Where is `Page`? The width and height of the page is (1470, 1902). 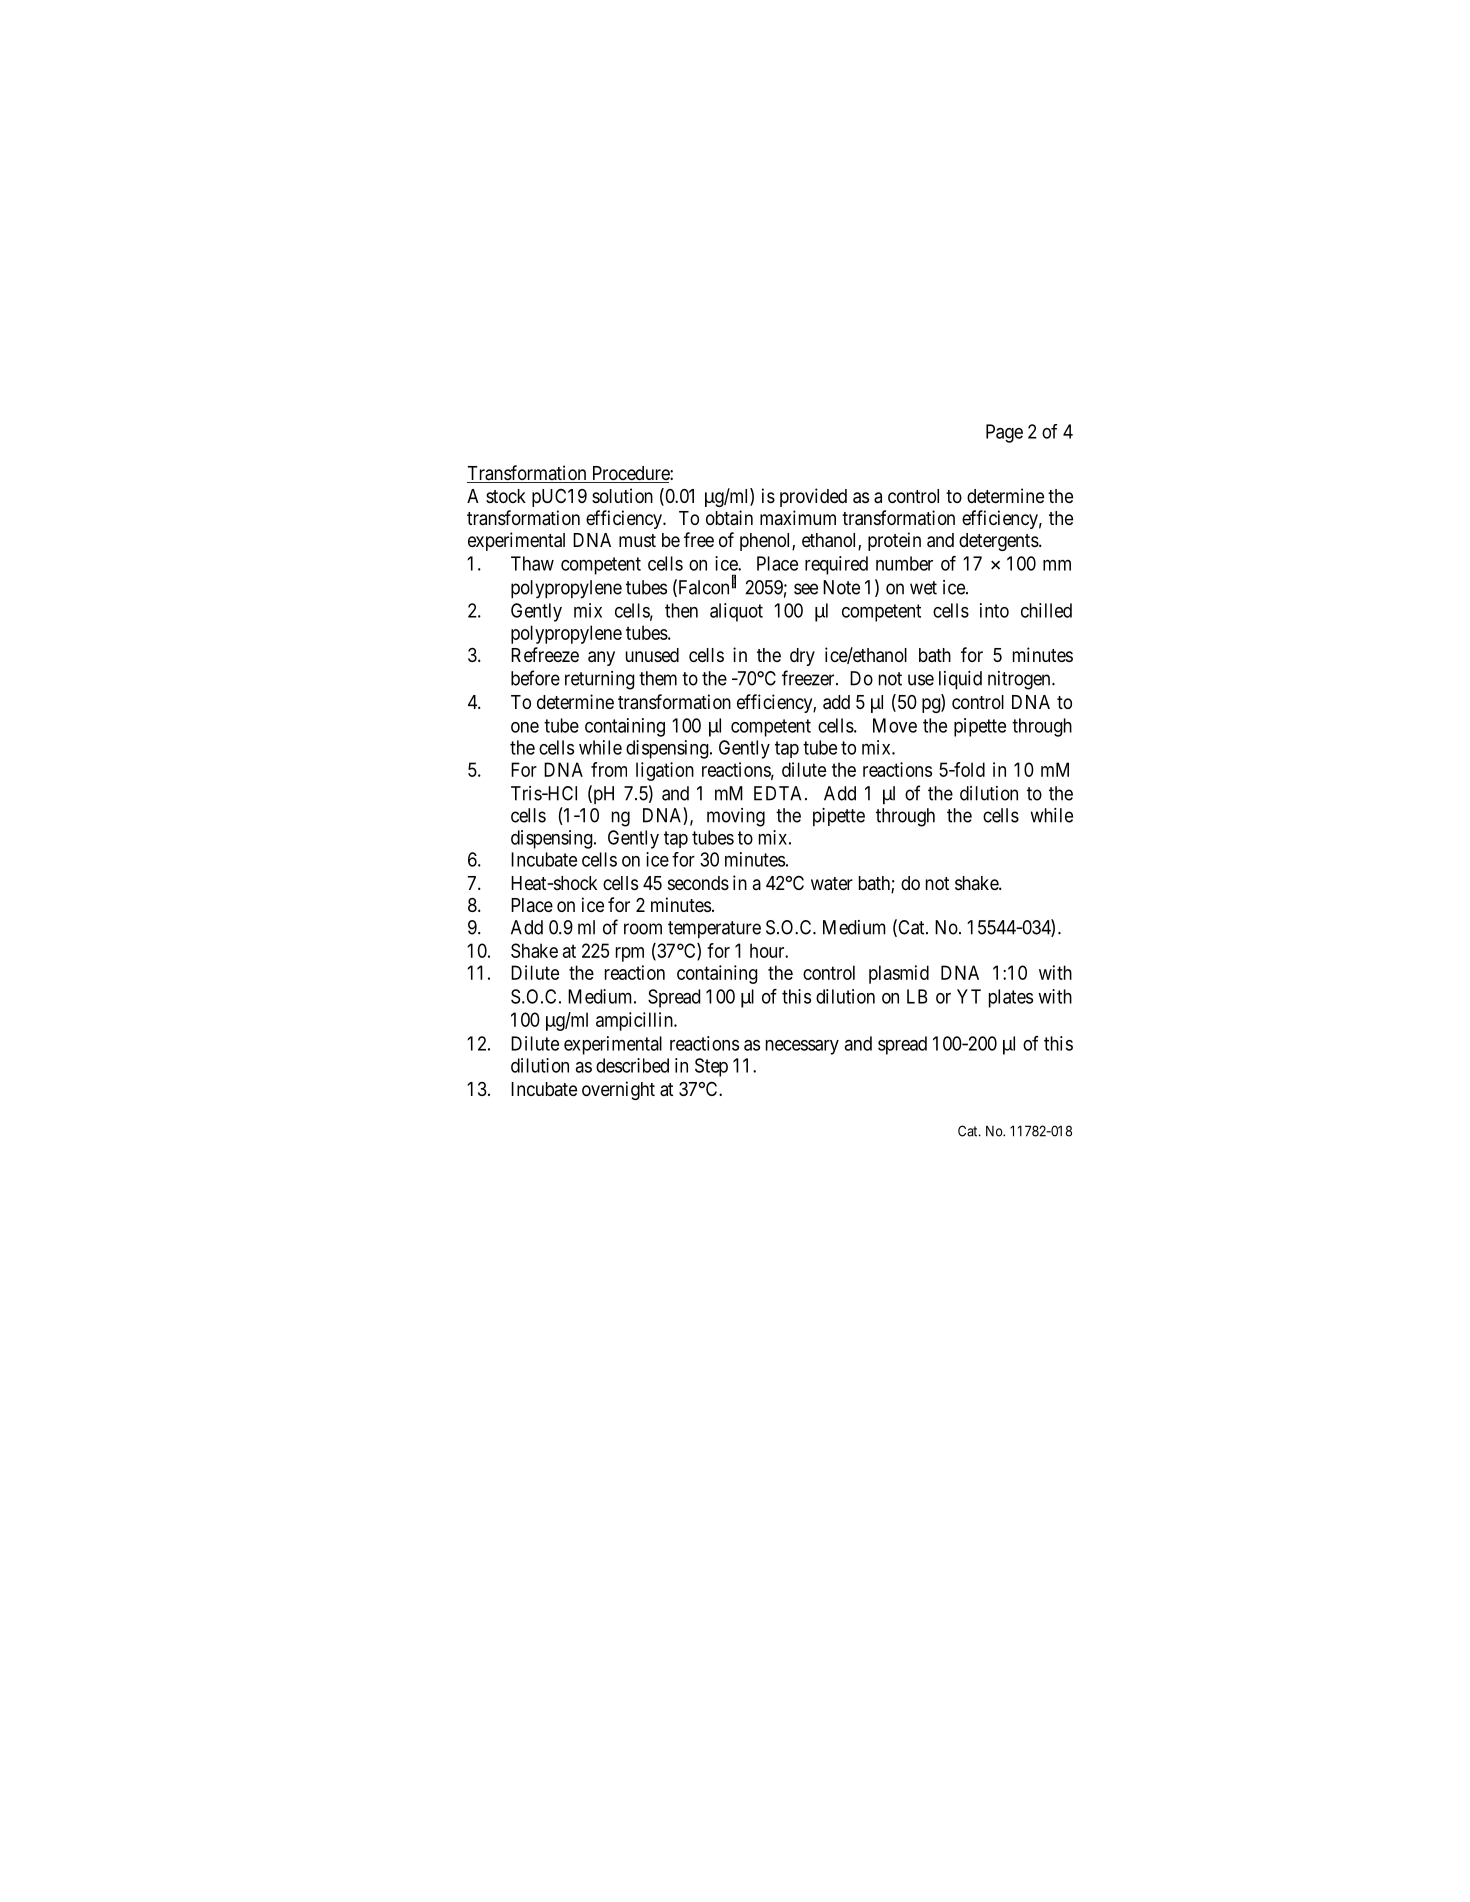
Page is located at coordinates (1004, 433).
